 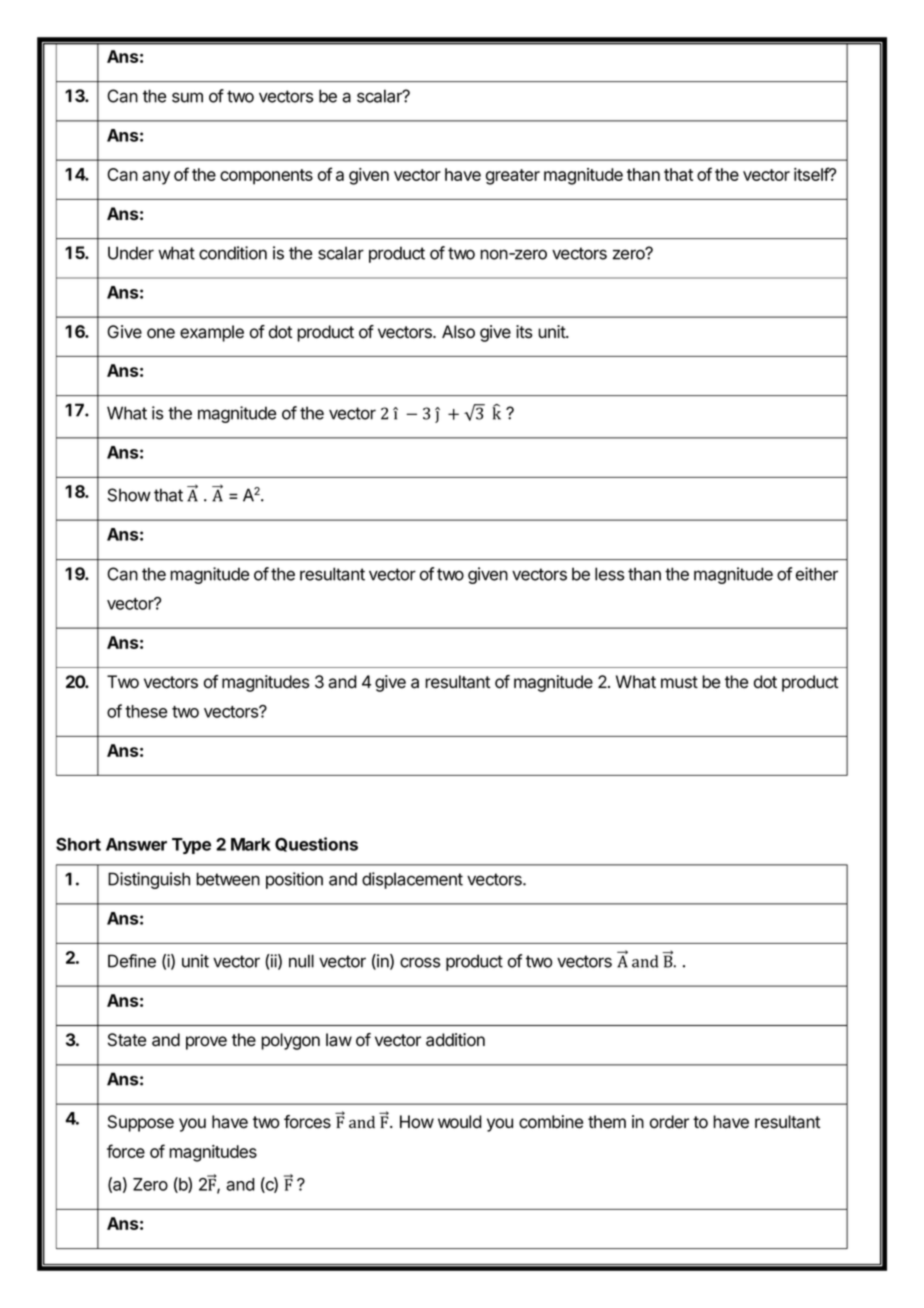 What do you see at coordinates (146, 711) in the screenshot?
I see `these` at bounding box center [146, 711].
